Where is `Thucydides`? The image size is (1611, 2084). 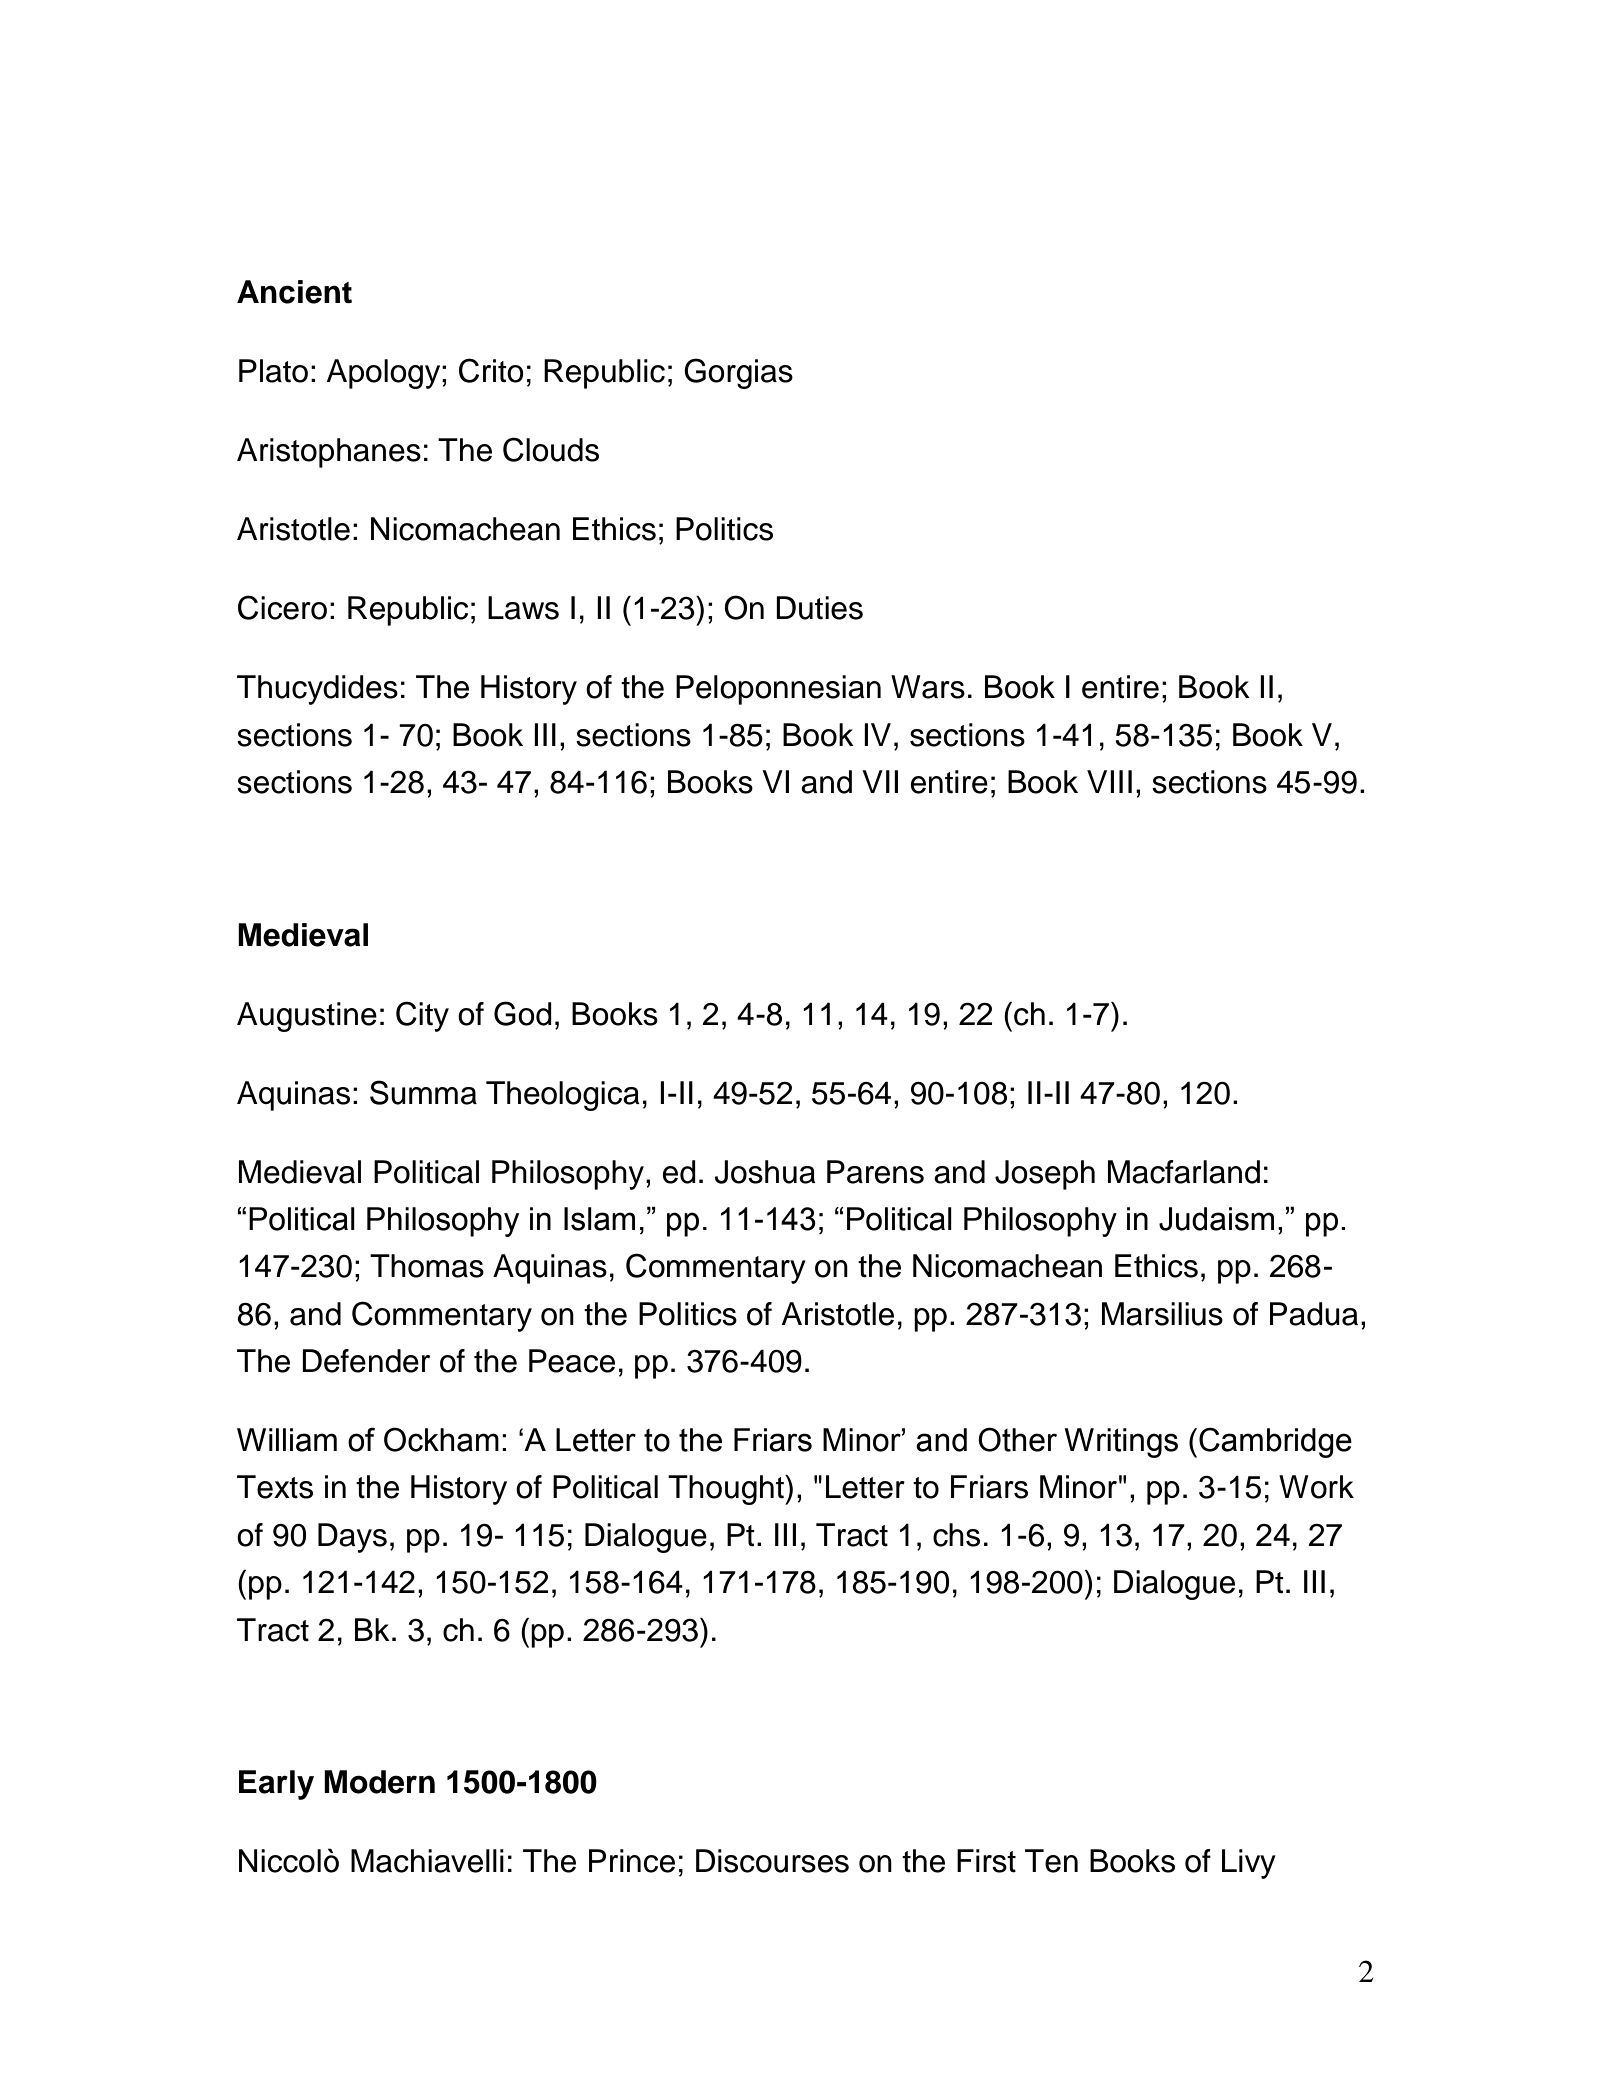 Thucydides is located at coordinates (317, 690).
